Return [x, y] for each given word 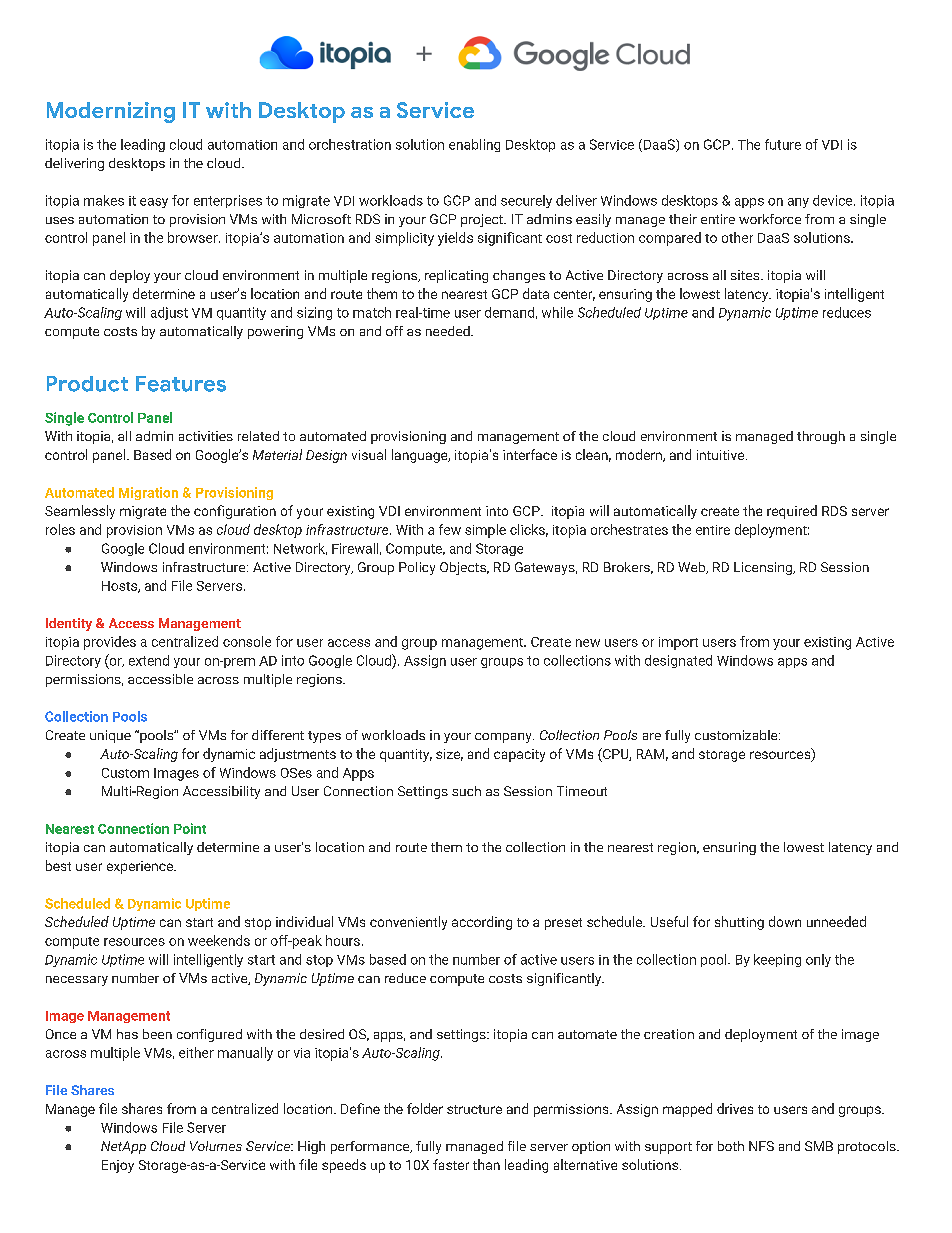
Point [190, 828]
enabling [474, 145]
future [783, 144]
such [466, 791]
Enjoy [118, 1166]
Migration [148, 493]
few [450, 529]
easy [154, 203]
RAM [650, 754]
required [792, 512]
